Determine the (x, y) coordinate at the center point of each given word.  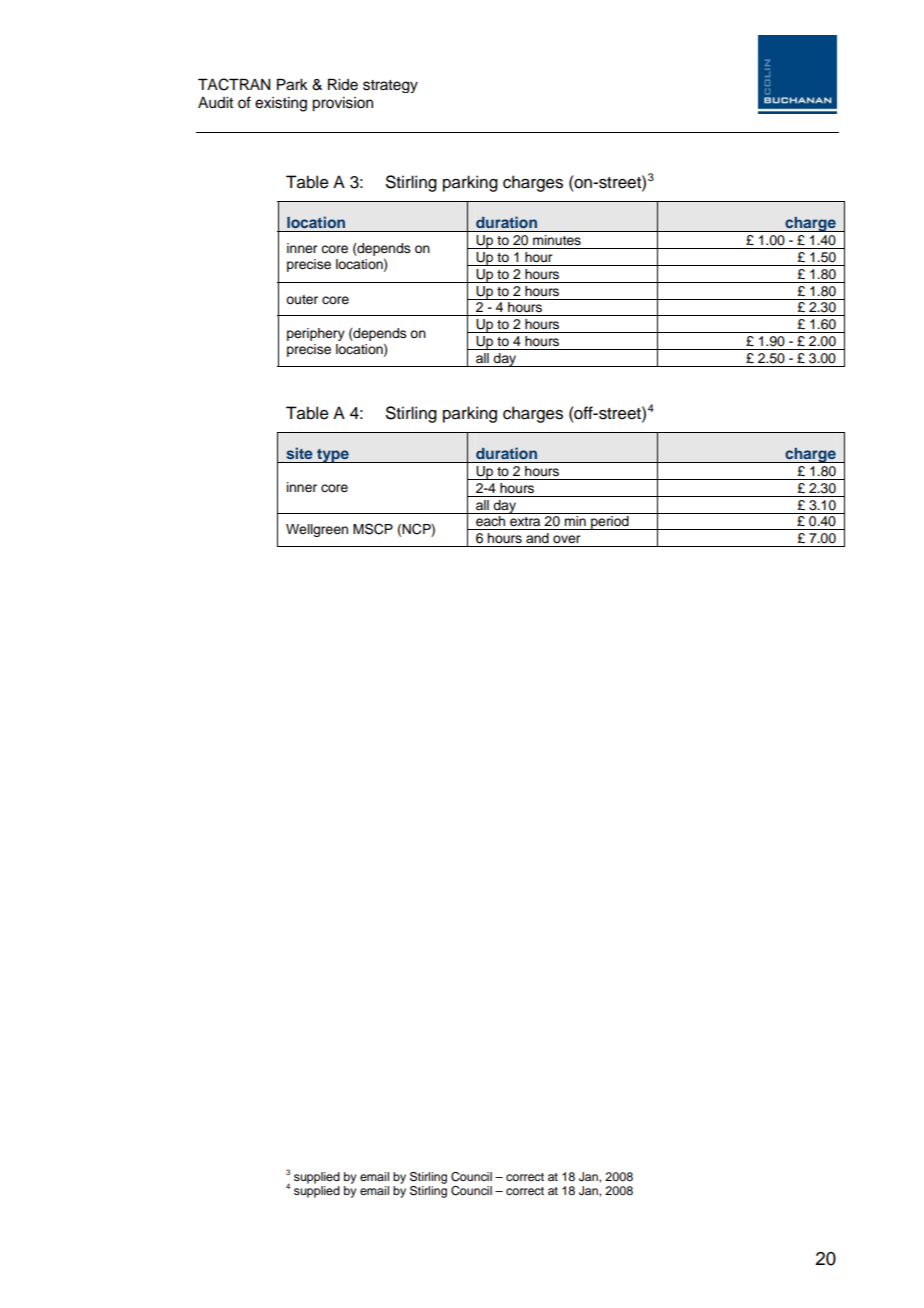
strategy (390, 86)
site (299, 453)
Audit (215, 103)
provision (342, 104)
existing (281, 104)
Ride (343, 84)
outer (302, 300)
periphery (316, 334)
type (333, 456)
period (610, 523)
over (566, 539)
